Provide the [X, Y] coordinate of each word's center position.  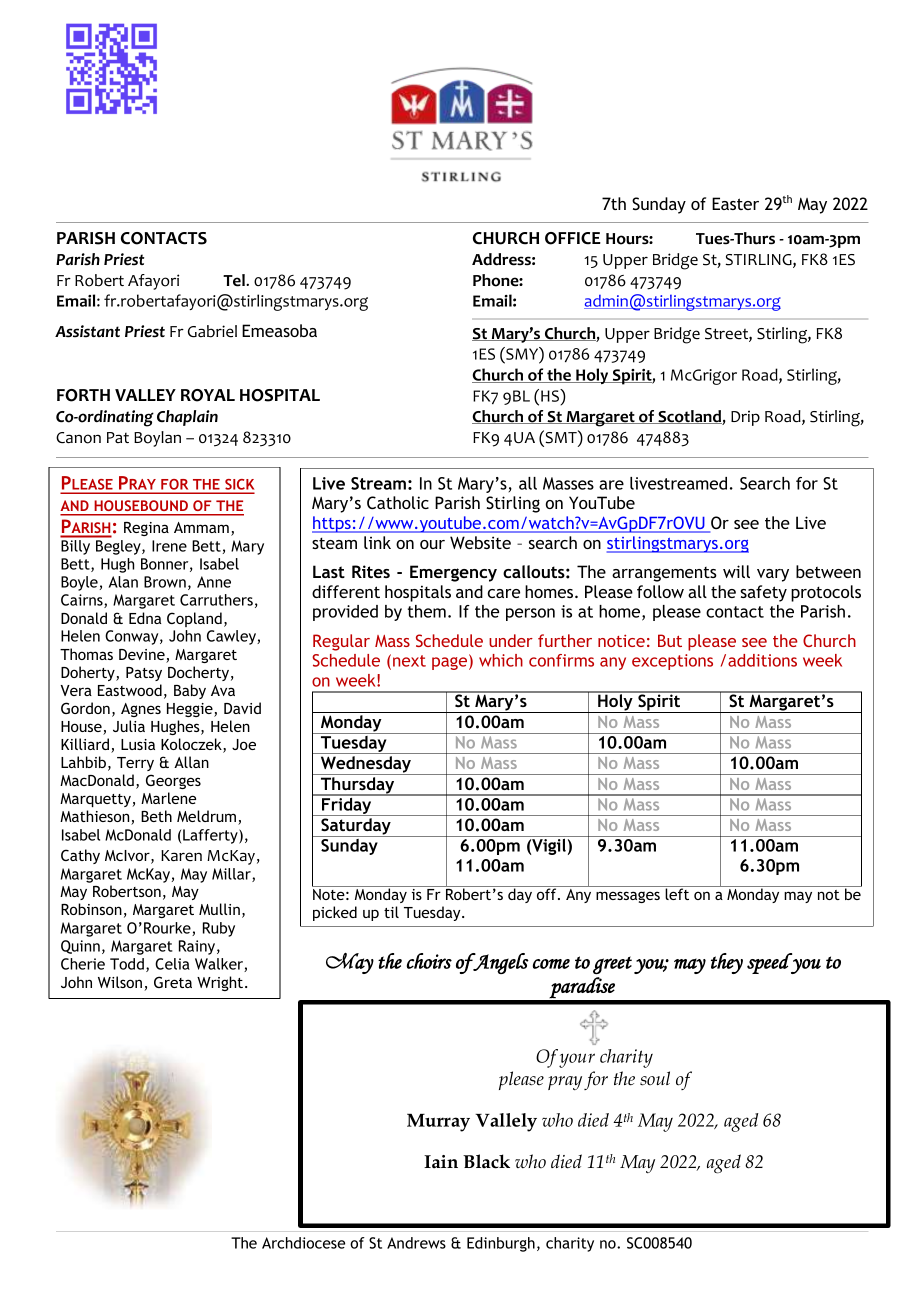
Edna [145, 618]
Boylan [157, 439]
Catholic [398, 502]
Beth [156, 816]
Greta [173, 982]
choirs [429, 961]
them [427, 611]
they [727, 963]
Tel [235, 280]
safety [763, 593]
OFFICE [573, 238]
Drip [745, 418]
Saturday [356, 827]
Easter [735, 203]
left [677, 893]
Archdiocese [303, 1243]
